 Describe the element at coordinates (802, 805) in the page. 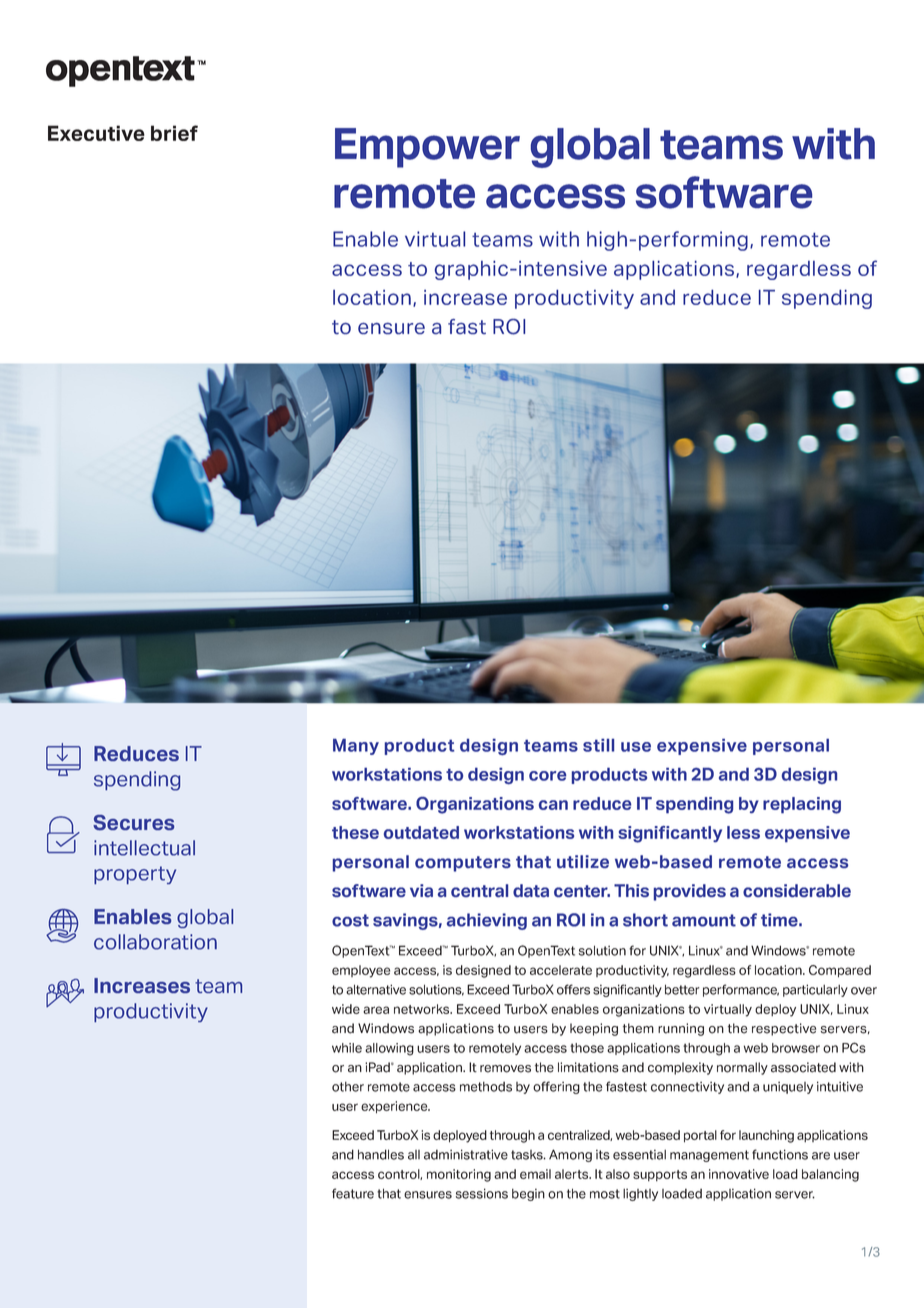

I see `replacing` at that location.
